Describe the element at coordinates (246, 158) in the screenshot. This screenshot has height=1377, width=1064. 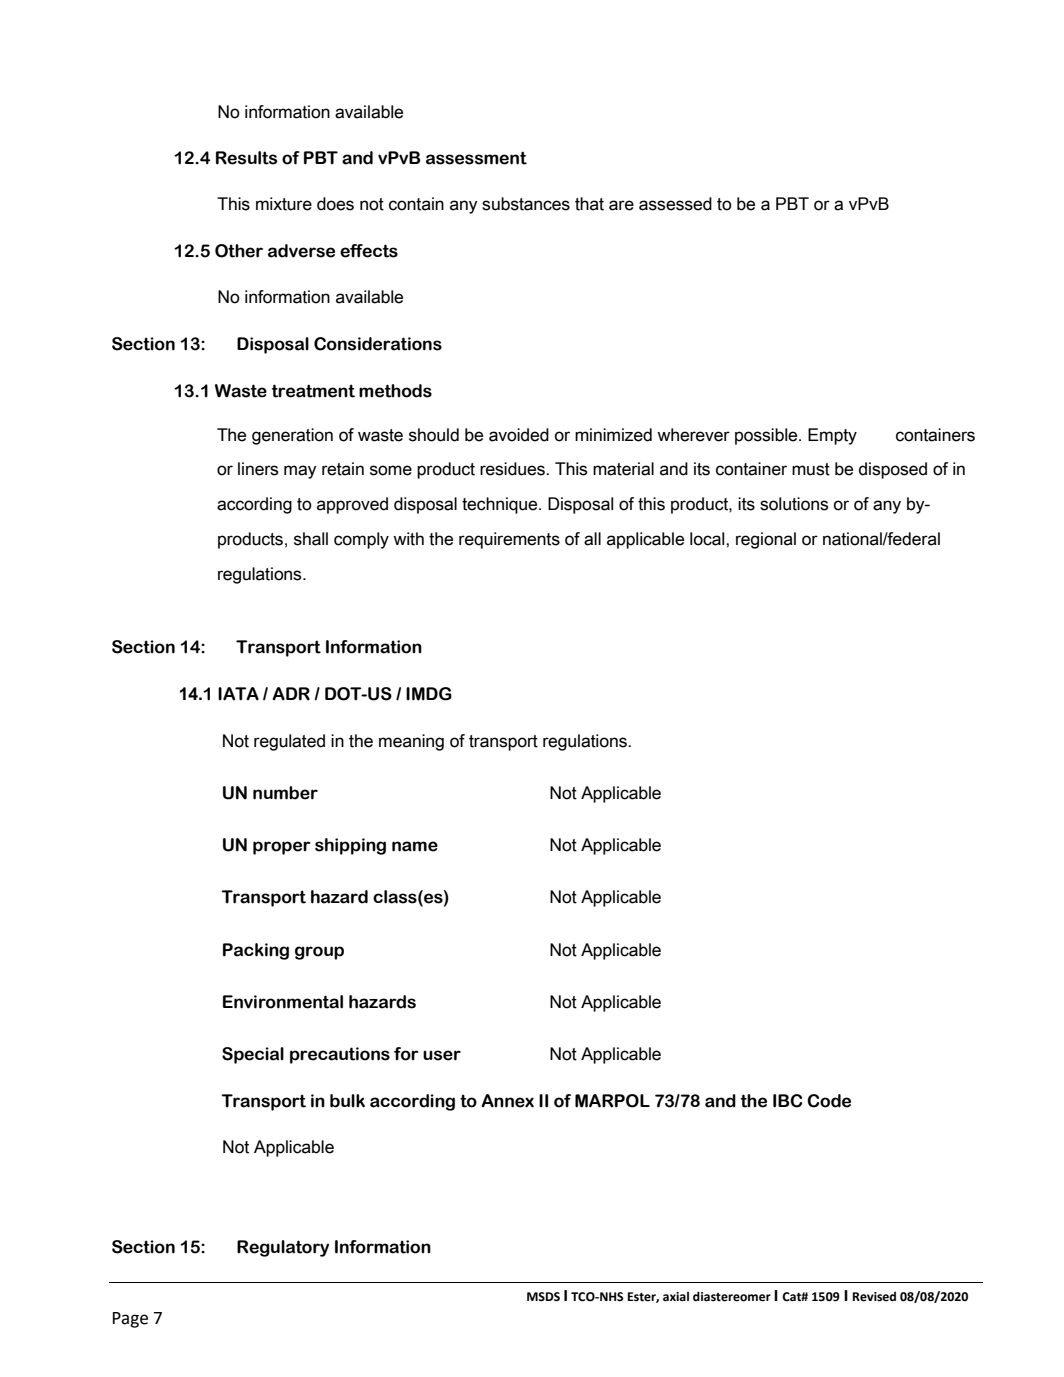
I see `Results` at that location.
